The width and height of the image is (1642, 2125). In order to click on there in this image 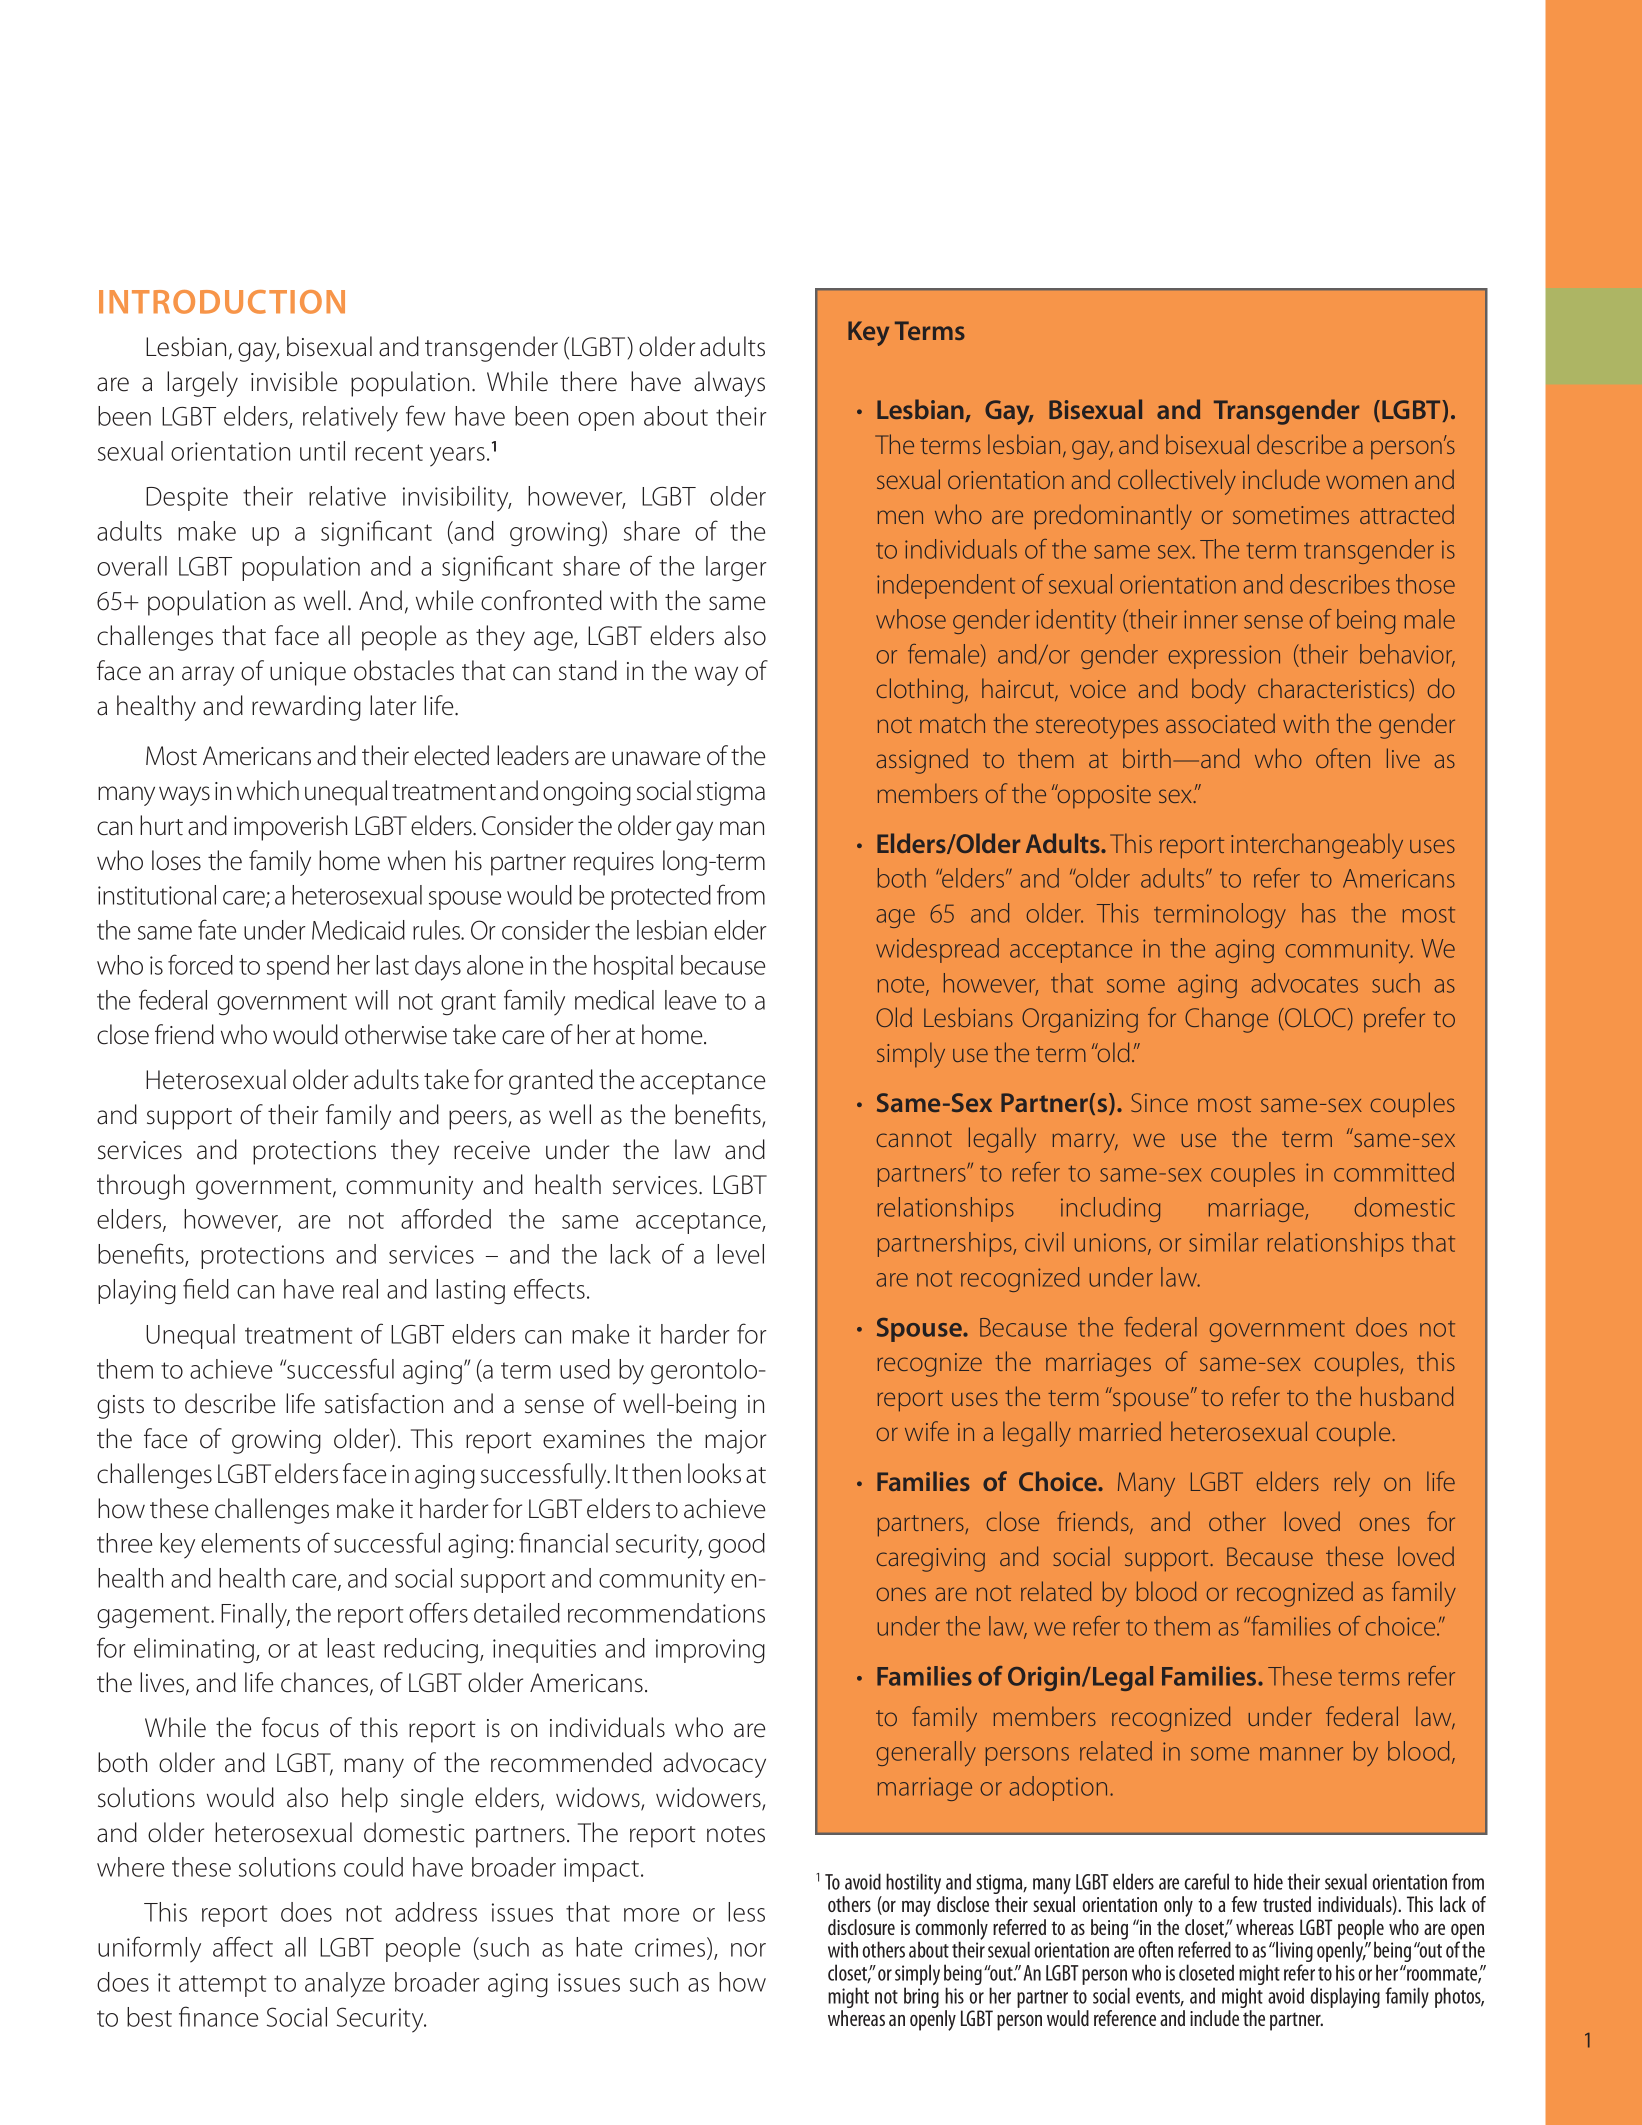, I will do `click(588, 381)`.
